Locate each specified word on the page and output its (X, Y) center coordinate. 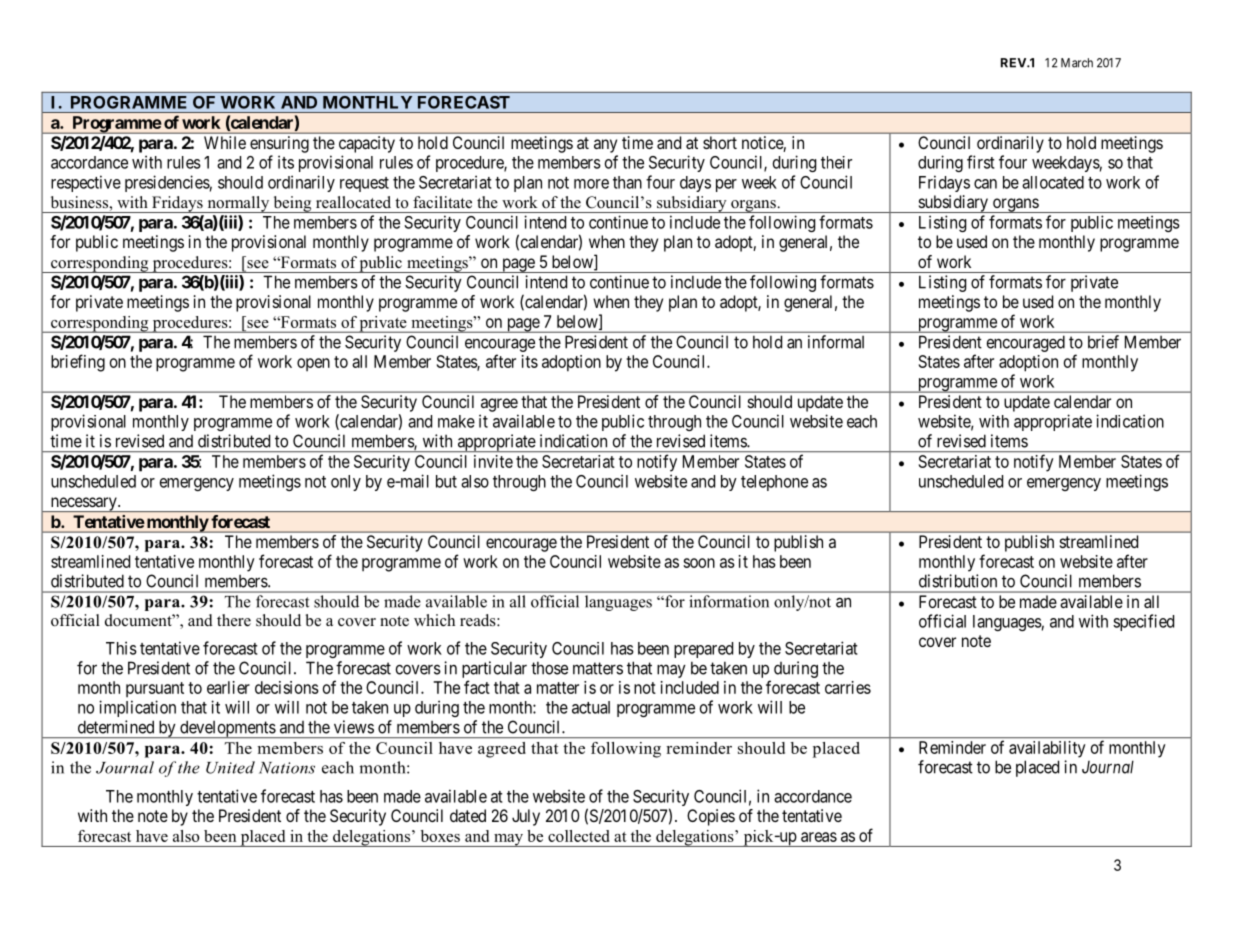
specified (1143, 622)
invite (493, 461)
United (230, 767)
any (605, 146)
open (313, 364)
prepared (703, 650)
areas (819, 837)
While (225, 142)
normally (238, 204)
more (591, 184)
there (234, 620)
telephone (774, 483)
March (1077, 63)
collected (578, 836)
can (985, 184)
